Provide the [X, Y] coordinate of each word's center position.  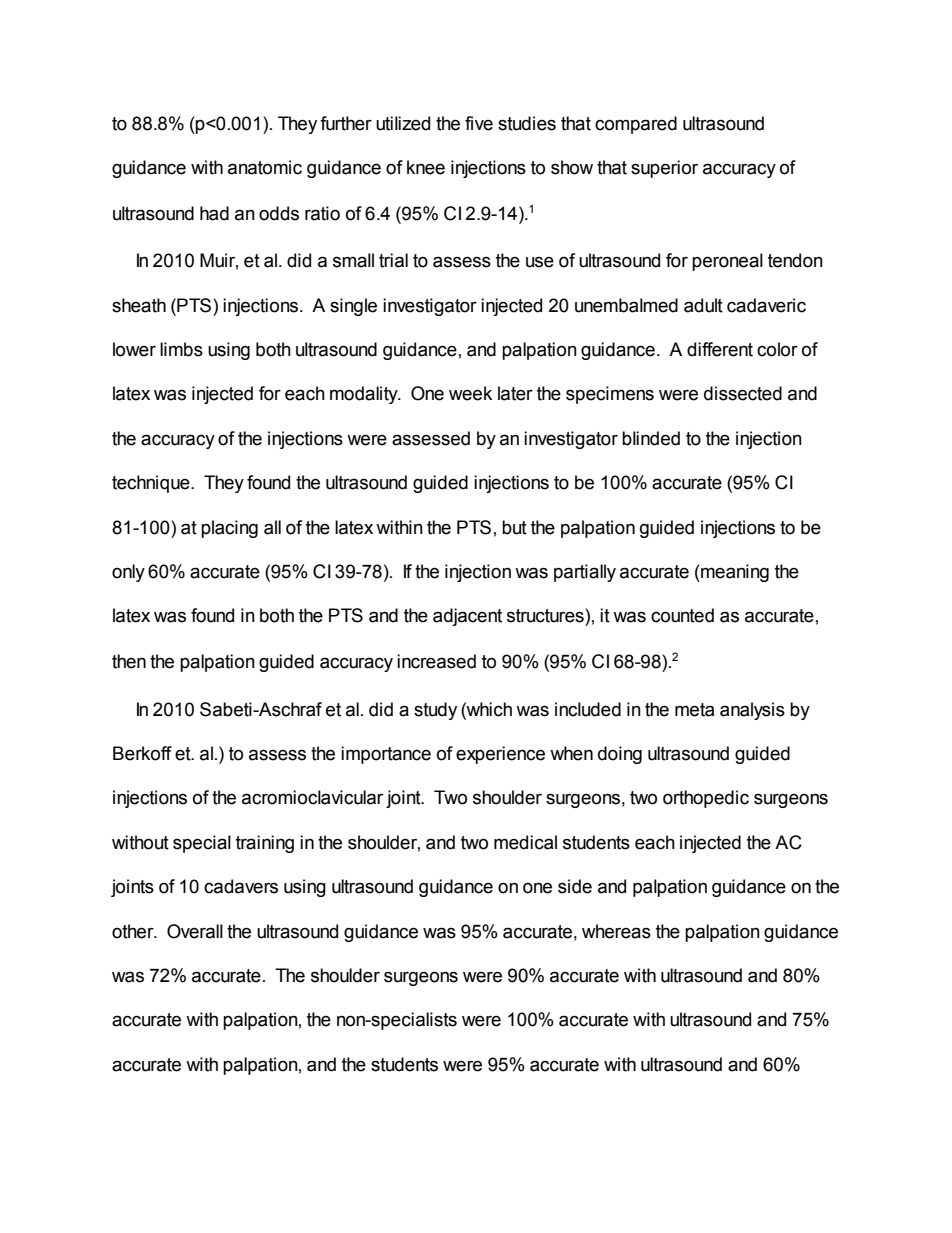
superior [664, 169]
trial [393, 260]
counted [682, 615]
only [128, 573]
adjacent [467, 617]
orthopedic [706, 799]
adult [703, 305]
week [470, 393]
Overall [195, 931]
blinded [651, 438]
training [265, 844]
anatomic [265, 167]
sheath [139, 305]
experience [500, 755]
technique [152, 484]
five [479, 123]
